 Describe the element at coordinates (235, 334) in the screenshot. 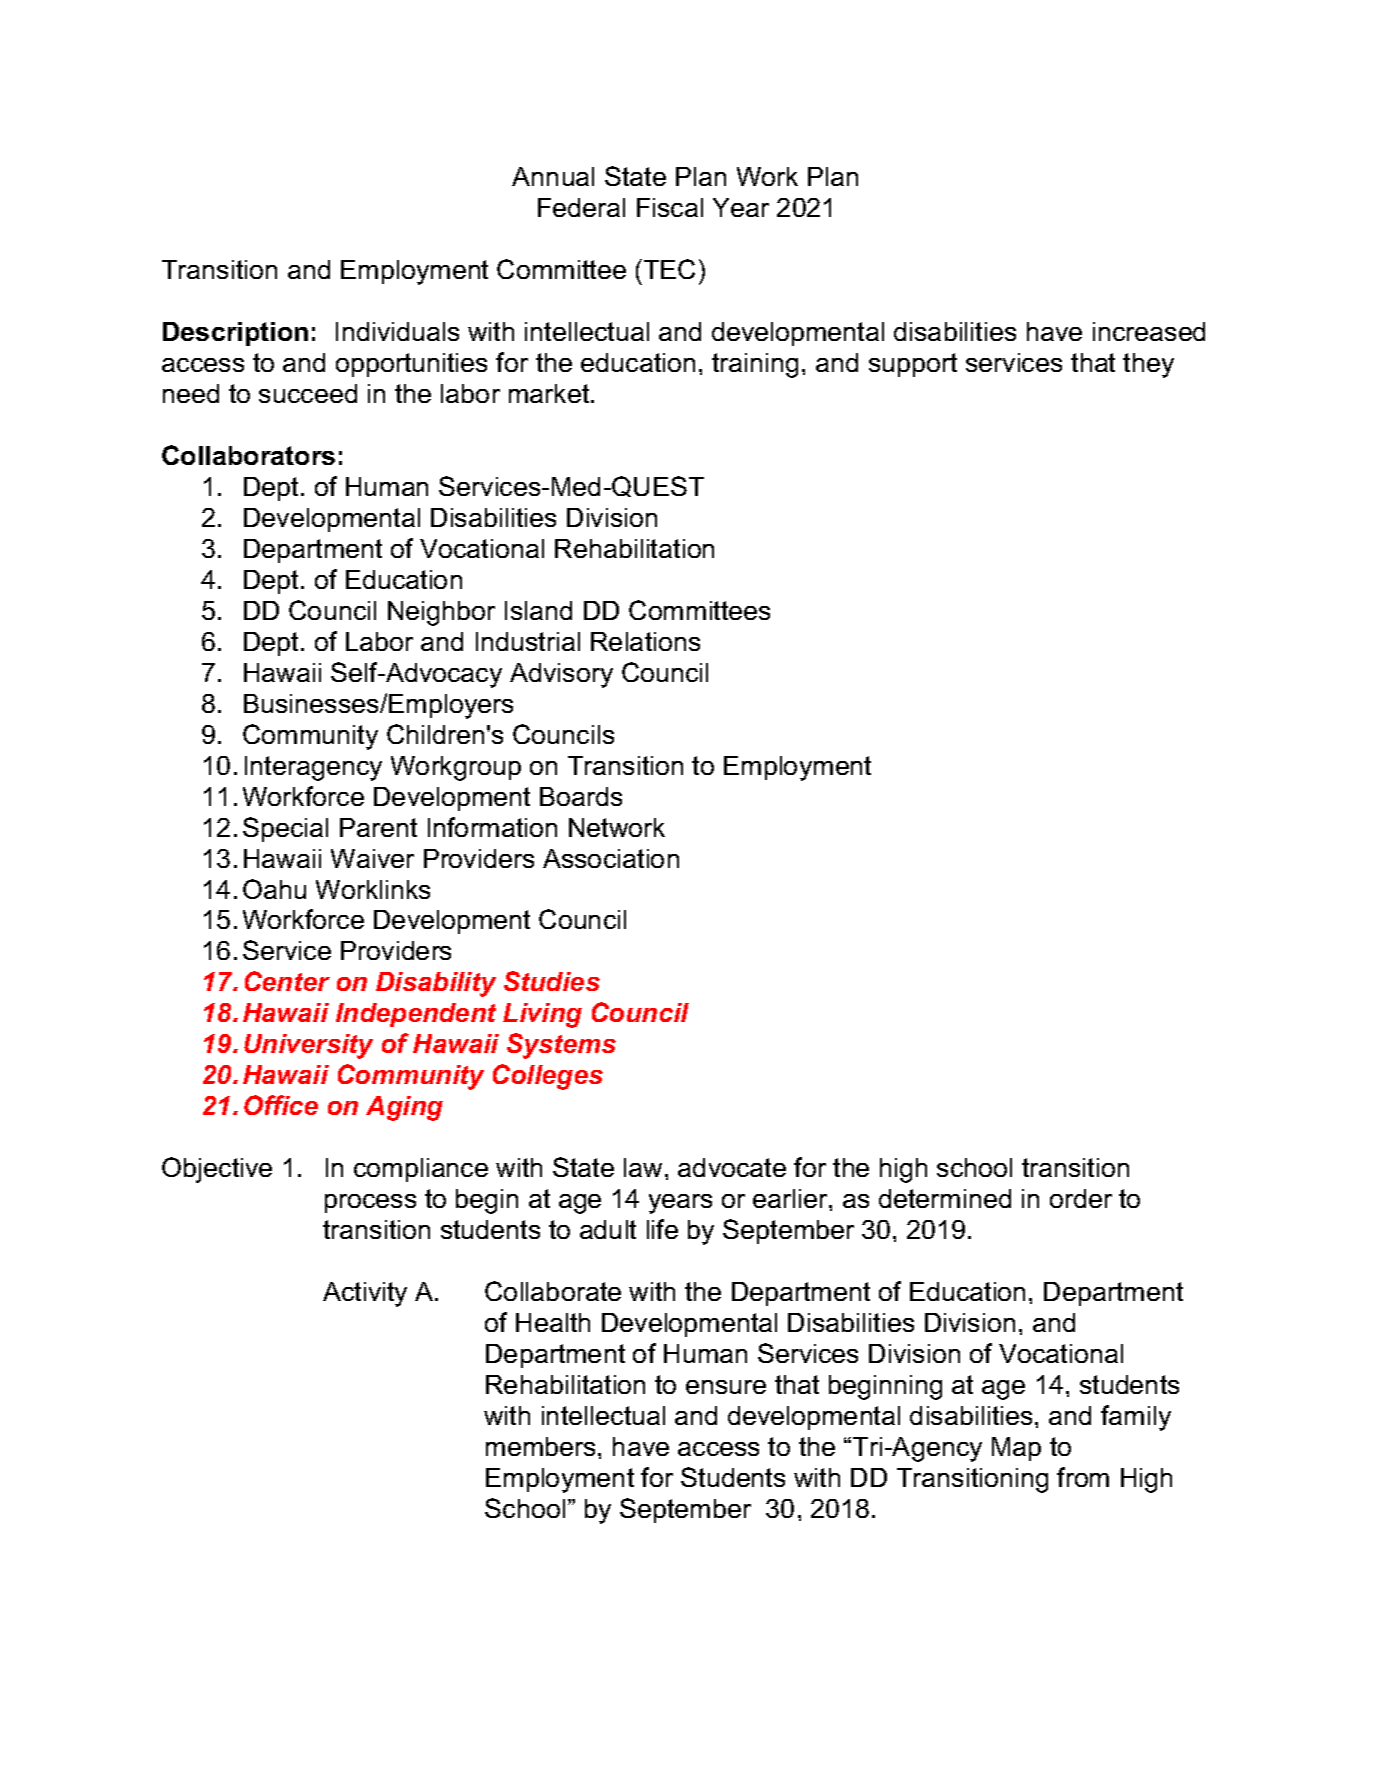

I see `Description` at that location.
